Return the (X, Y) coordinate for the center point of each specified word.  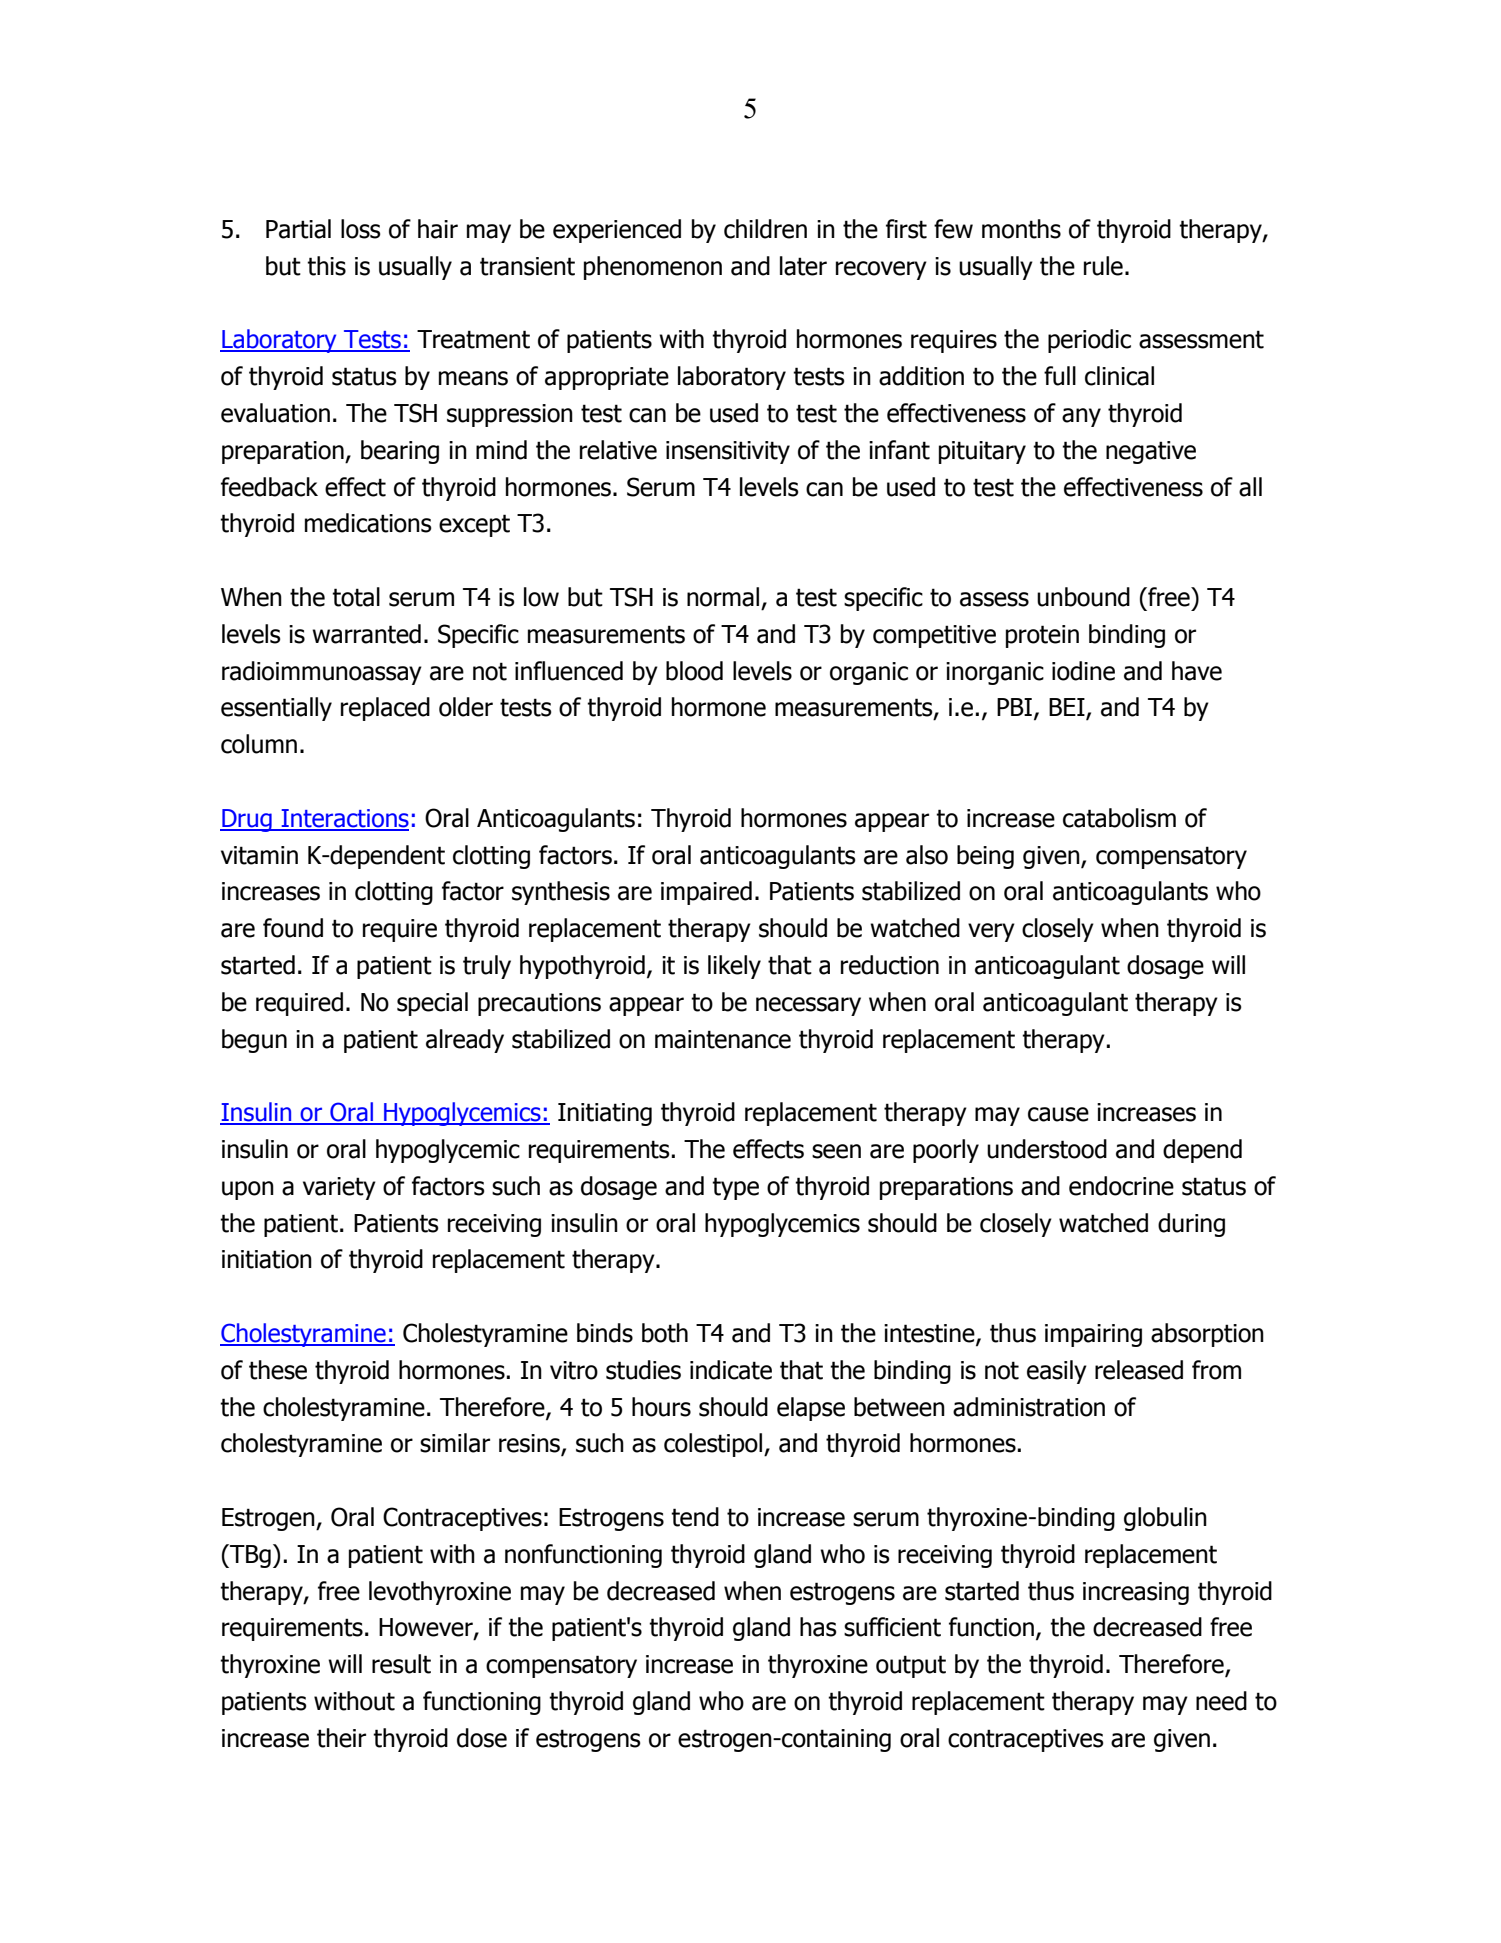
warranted (366, 634)
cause (1058, 1114)
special (432, 1004)
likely (734, 967)
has (818, 1627)
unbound (1083, 597)
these (278, 1370)
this (326, 266)
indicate (731, 1370)
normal (723, 597)
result (401, 1664)
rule (1103, 266)
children (765, 229)
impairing (1093, 1335)
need (1221, 1701)
